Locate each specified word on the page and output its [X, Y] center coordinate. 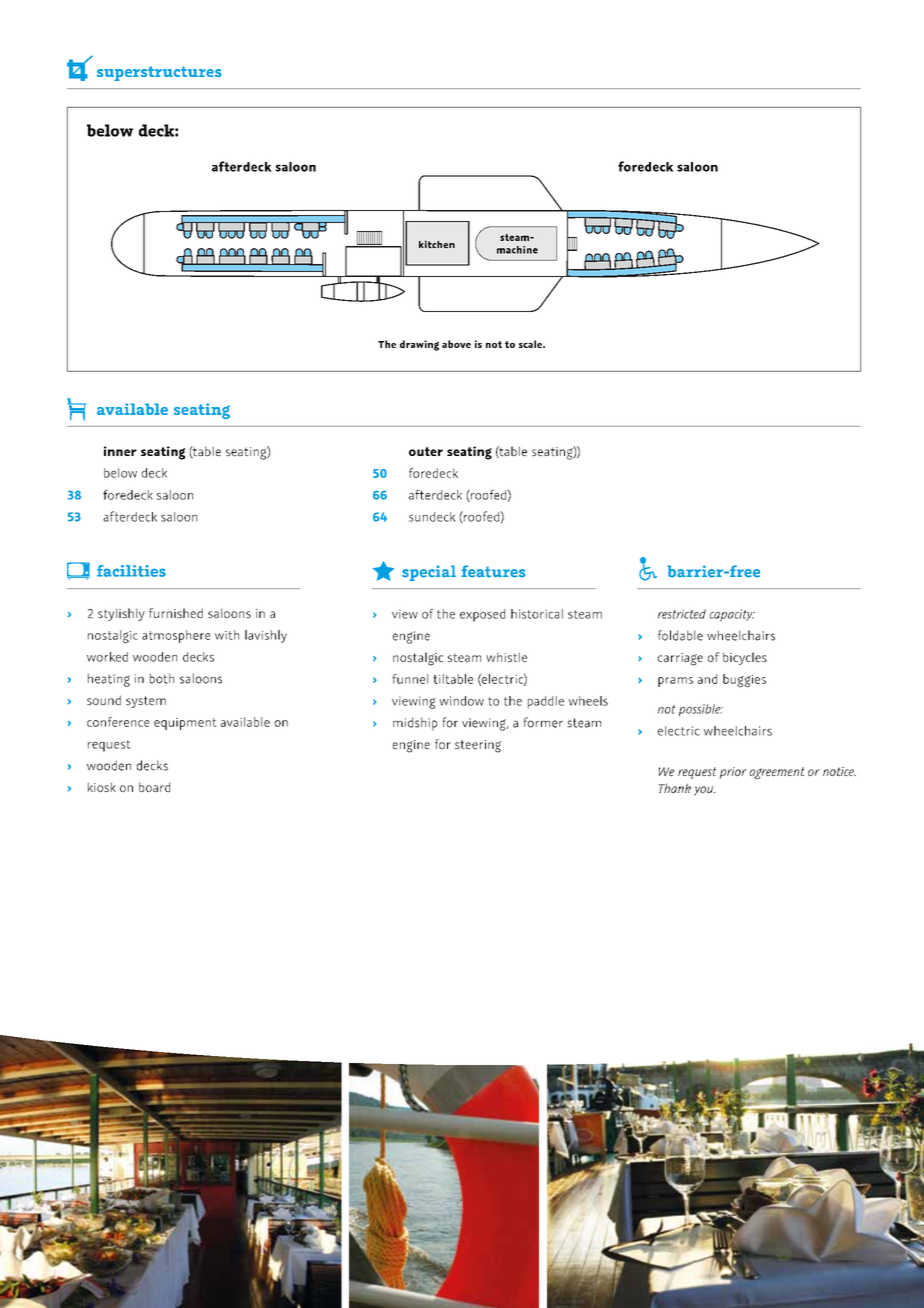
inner [120, 451]
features [493, 571]
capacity [732, 615]
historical [537, 614]
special [429, 573]
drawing [419, 345]
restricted [682, 614]
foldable [680, 635]
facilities [131, 571]
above [456, 344]
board [154, 787]
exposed [482, 615]
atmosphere [176, 636]
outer [426, 451]
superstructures [159, 73]
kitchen [437, 244]
